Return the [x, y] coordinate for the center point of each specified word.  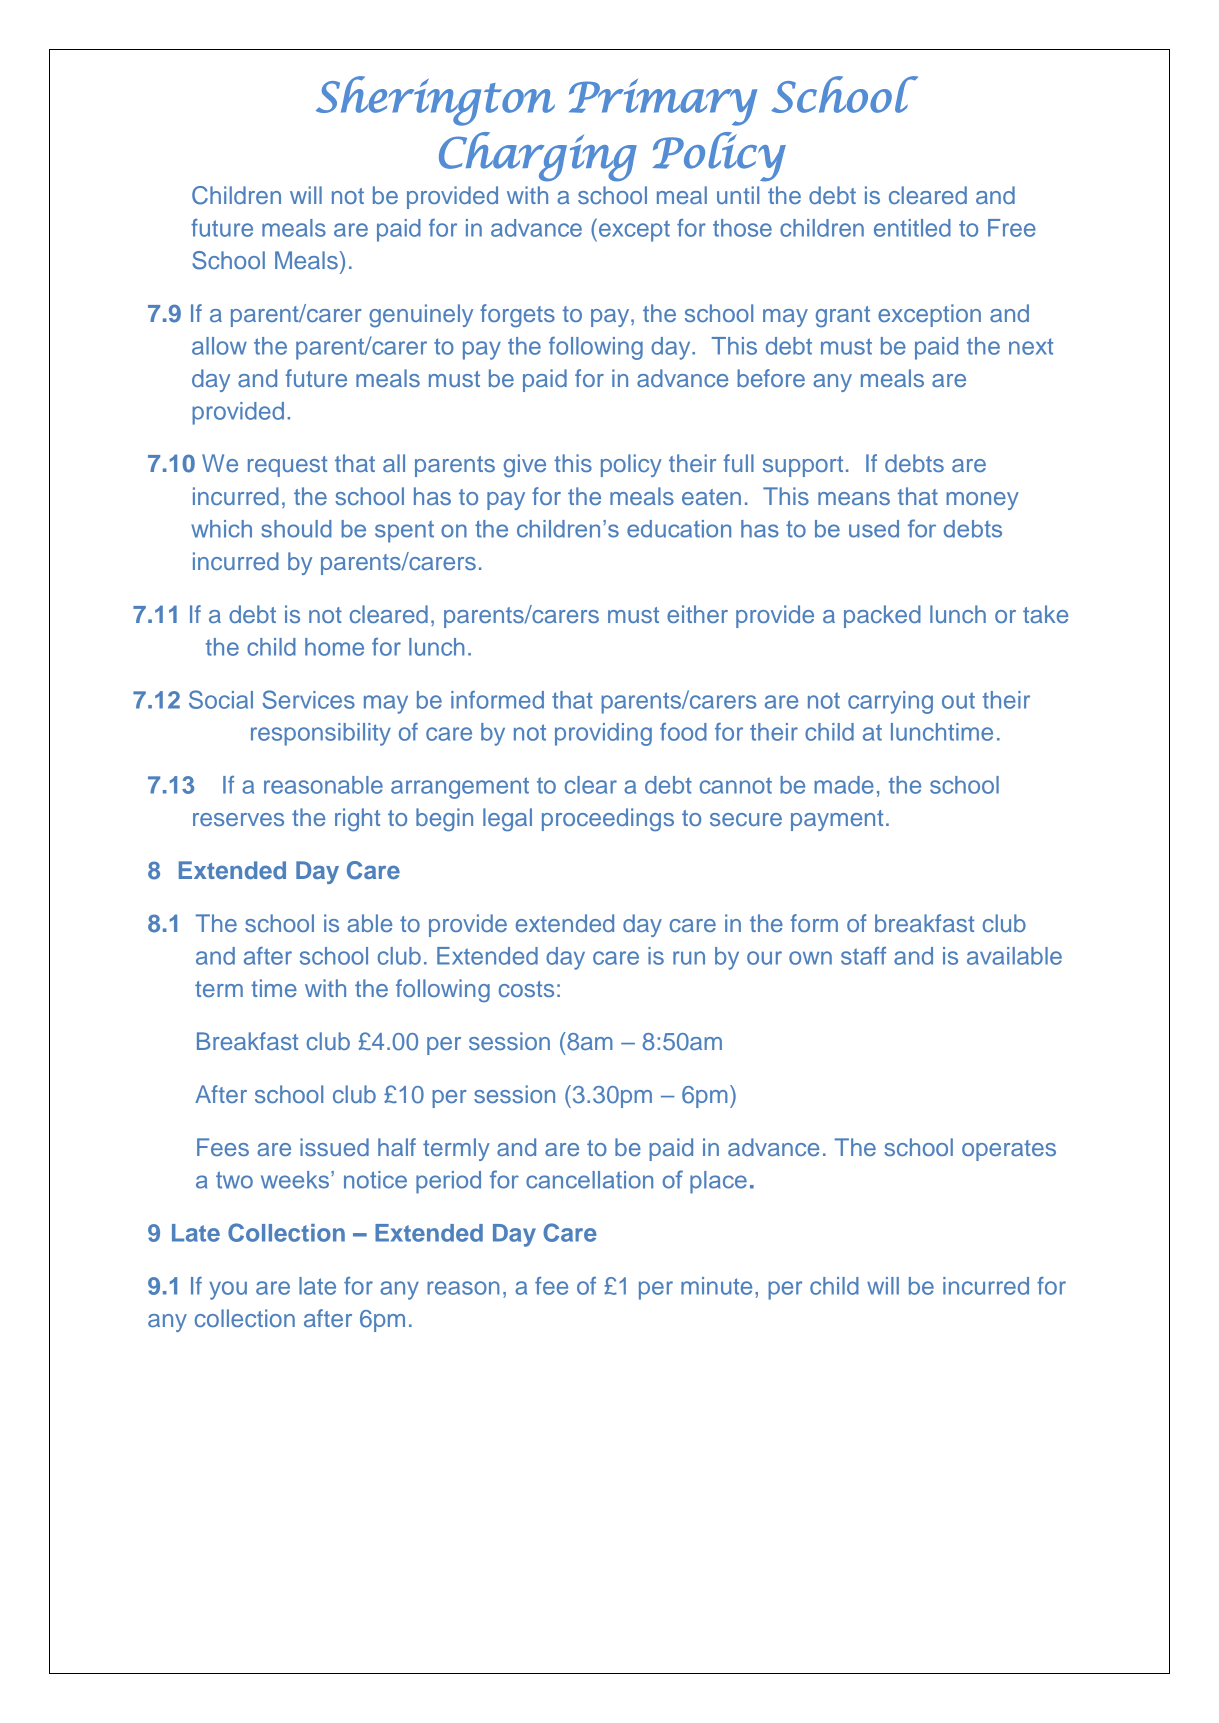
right [357, 820]
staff [863, 956]
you [228, 1290]
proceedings [608, 820]
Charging [538, 157]
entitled [912, 228]
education [679, 529]
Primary [663, 102]
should [296, 529]
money [982, 501]
